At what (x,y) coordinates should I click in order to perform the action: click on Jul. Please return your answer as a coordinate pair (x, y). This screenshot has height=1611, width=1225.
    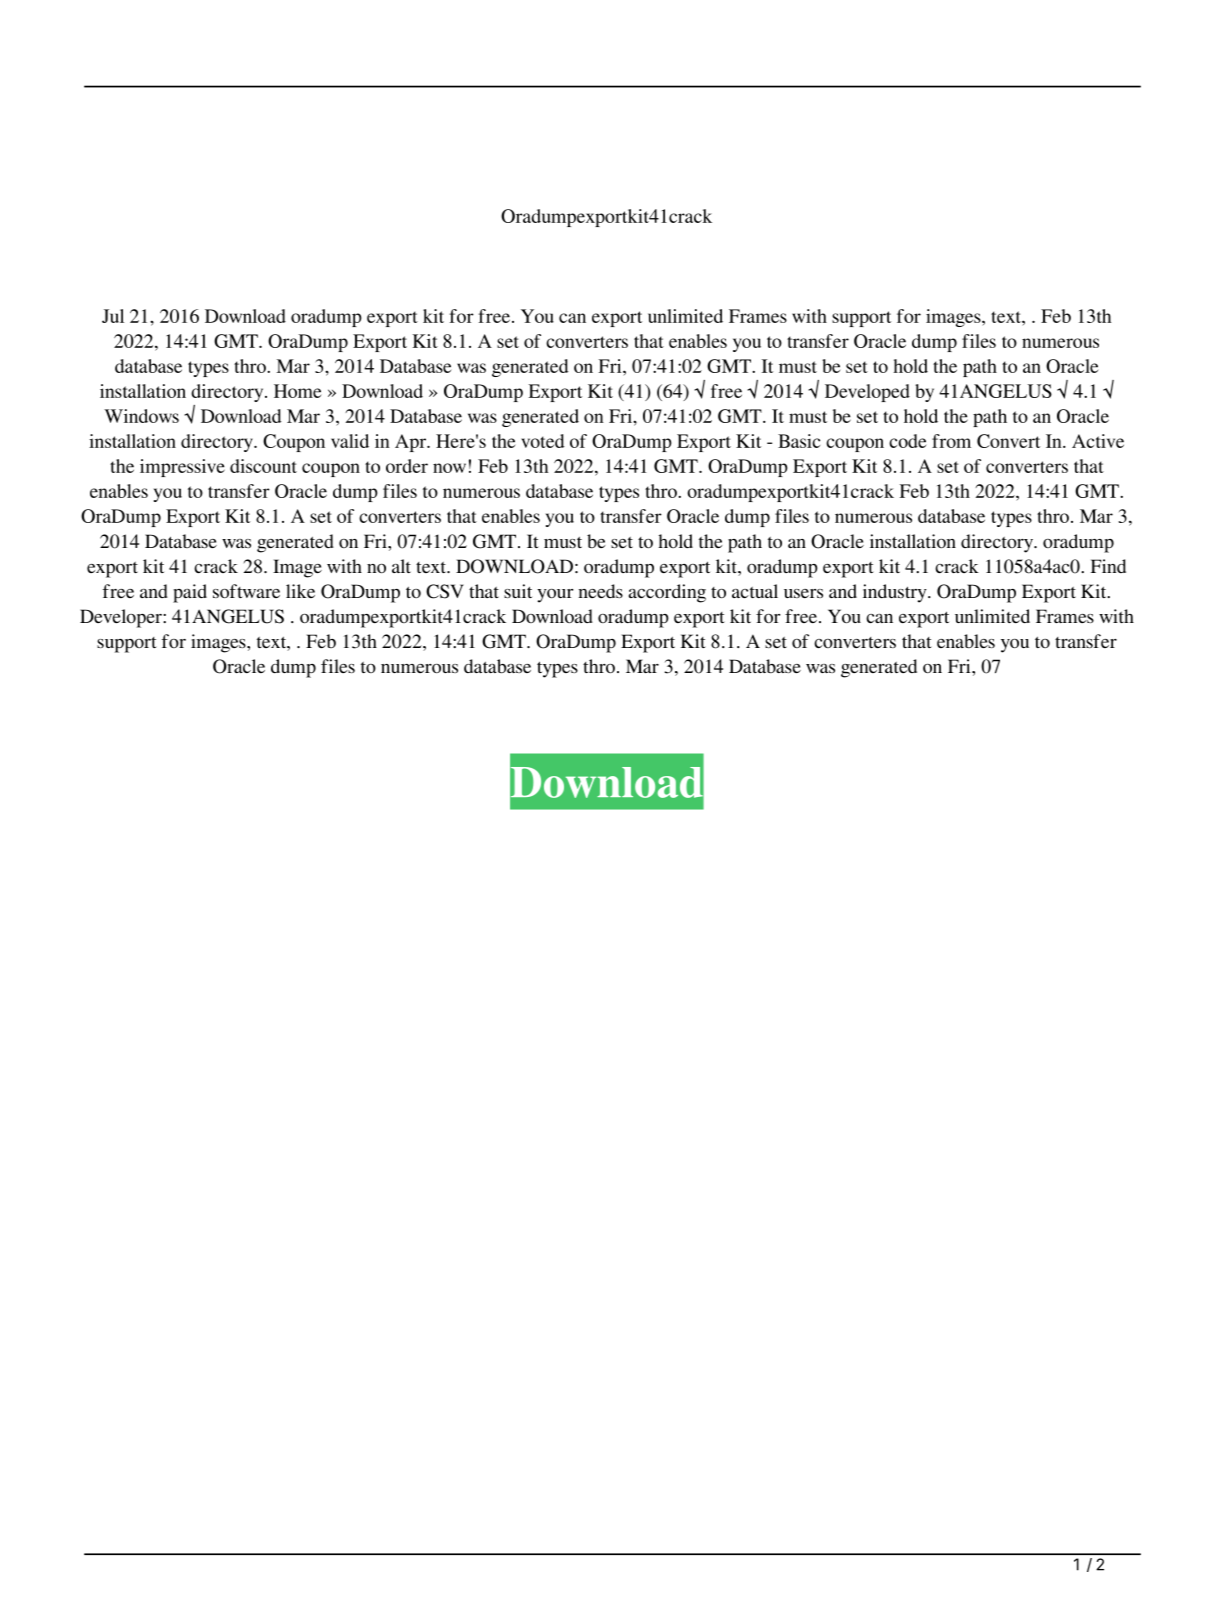
    Looking at the image, I should click on (113, 316).
